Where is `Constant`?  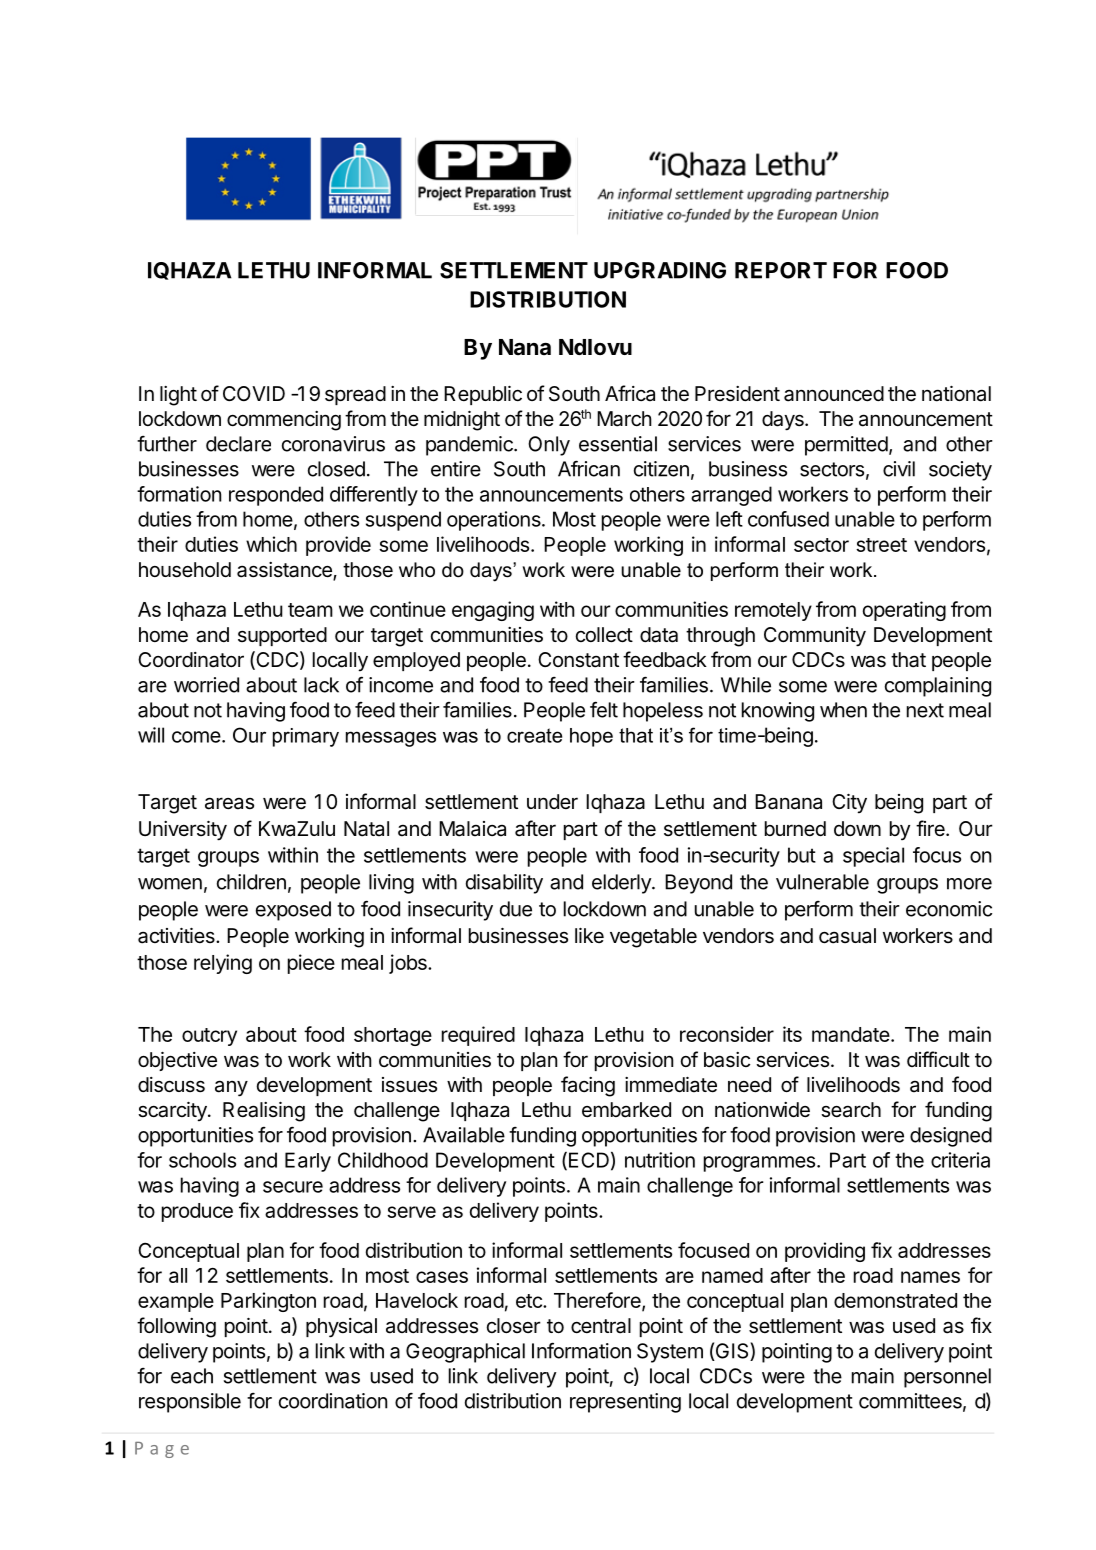 Constant is located at coordinates (578, 660).
